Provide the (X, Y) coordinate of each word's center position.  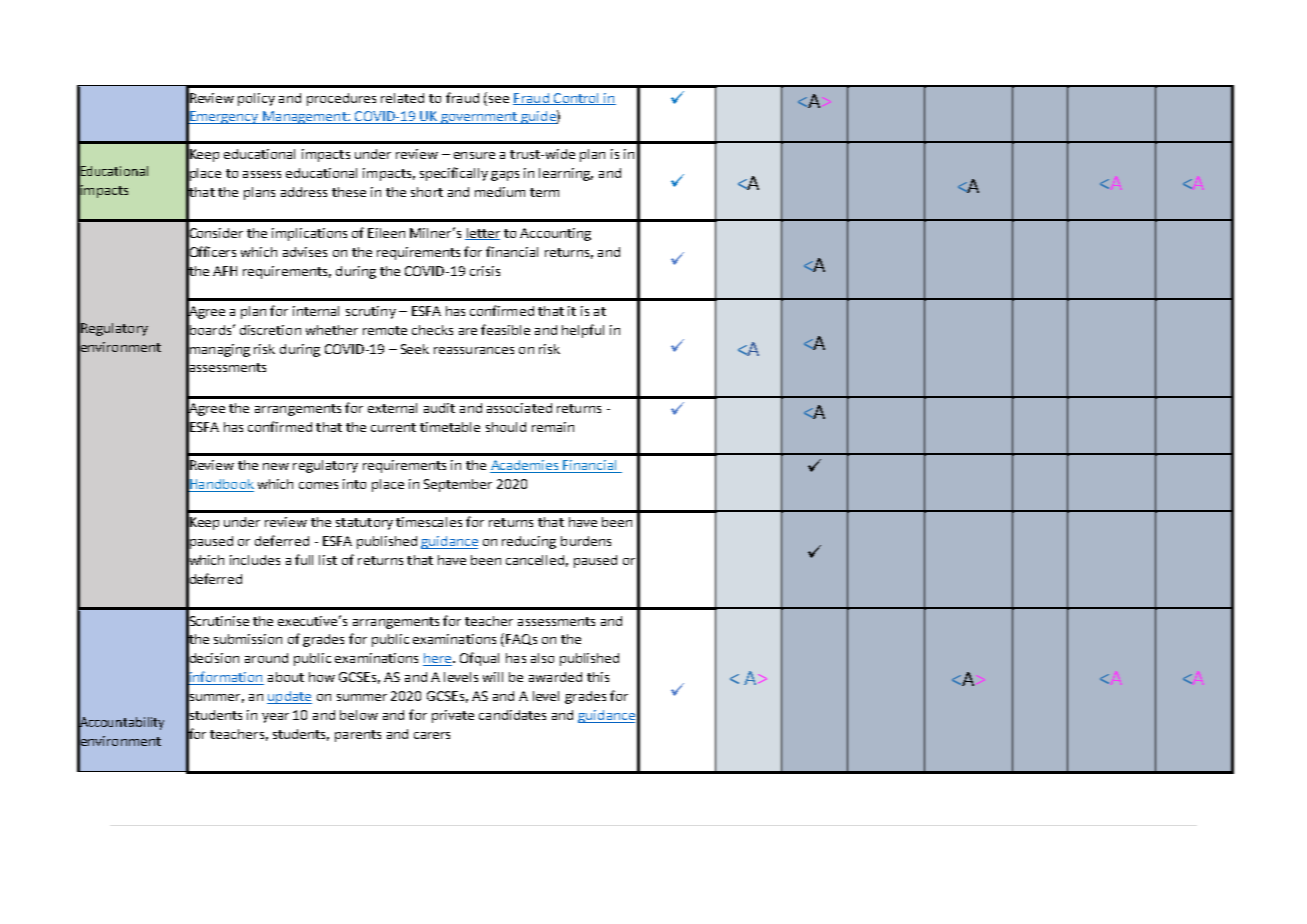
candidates (512, 715)
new (276, 466)
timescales (429, 522)
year (275, 718)
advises (305, 252)
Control (576, 99)
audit (439, 408)
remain (553, 427)
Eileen (386, 233)
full (304, 559)
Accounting (555, 234)
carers (432, 735)
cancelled (535, 560)
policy (256, 99)
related (402, 98)
